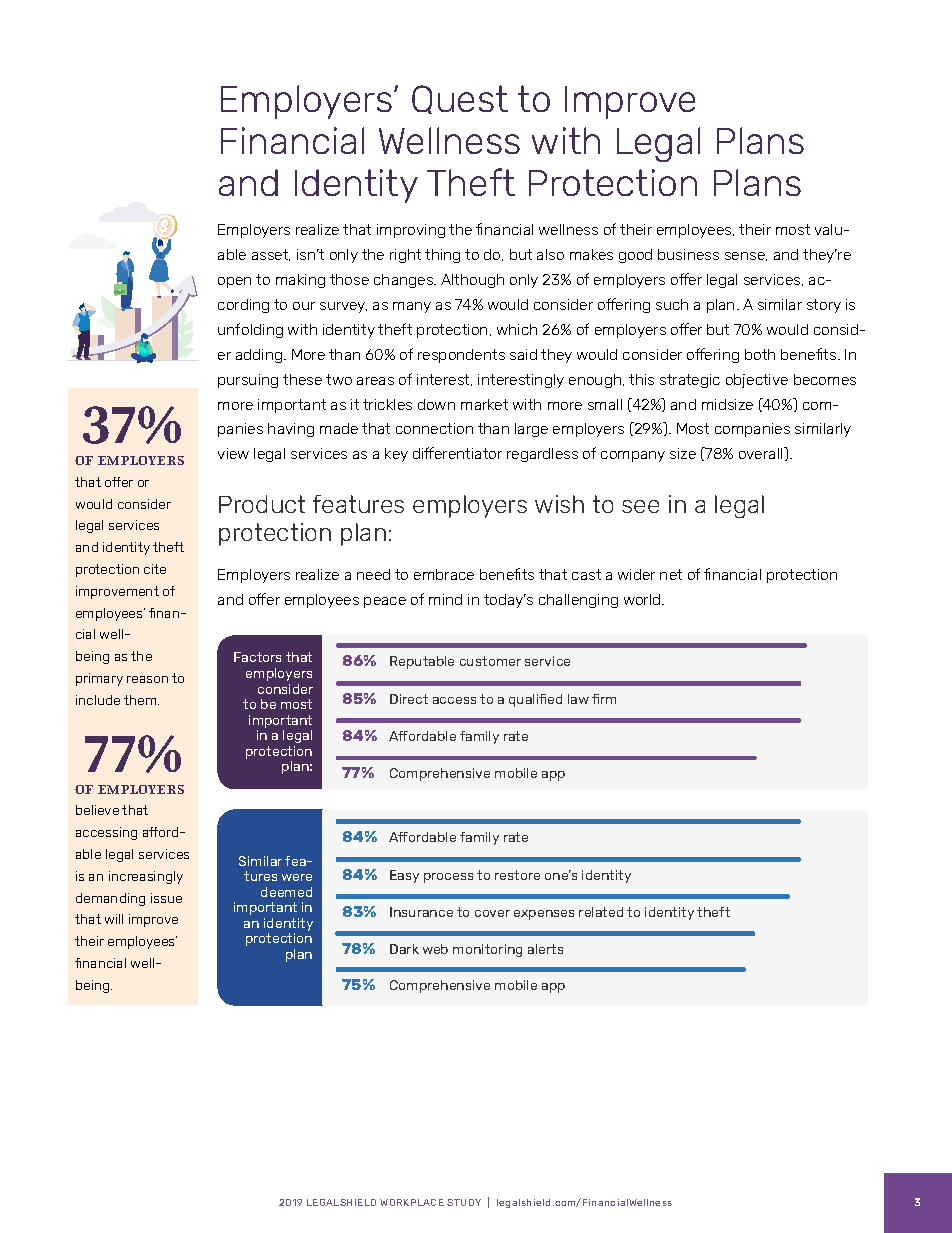 The image size is (952, 1233). Describe the element at coordinates (762, 453) in the screenshot. I see `overall` at that location.
